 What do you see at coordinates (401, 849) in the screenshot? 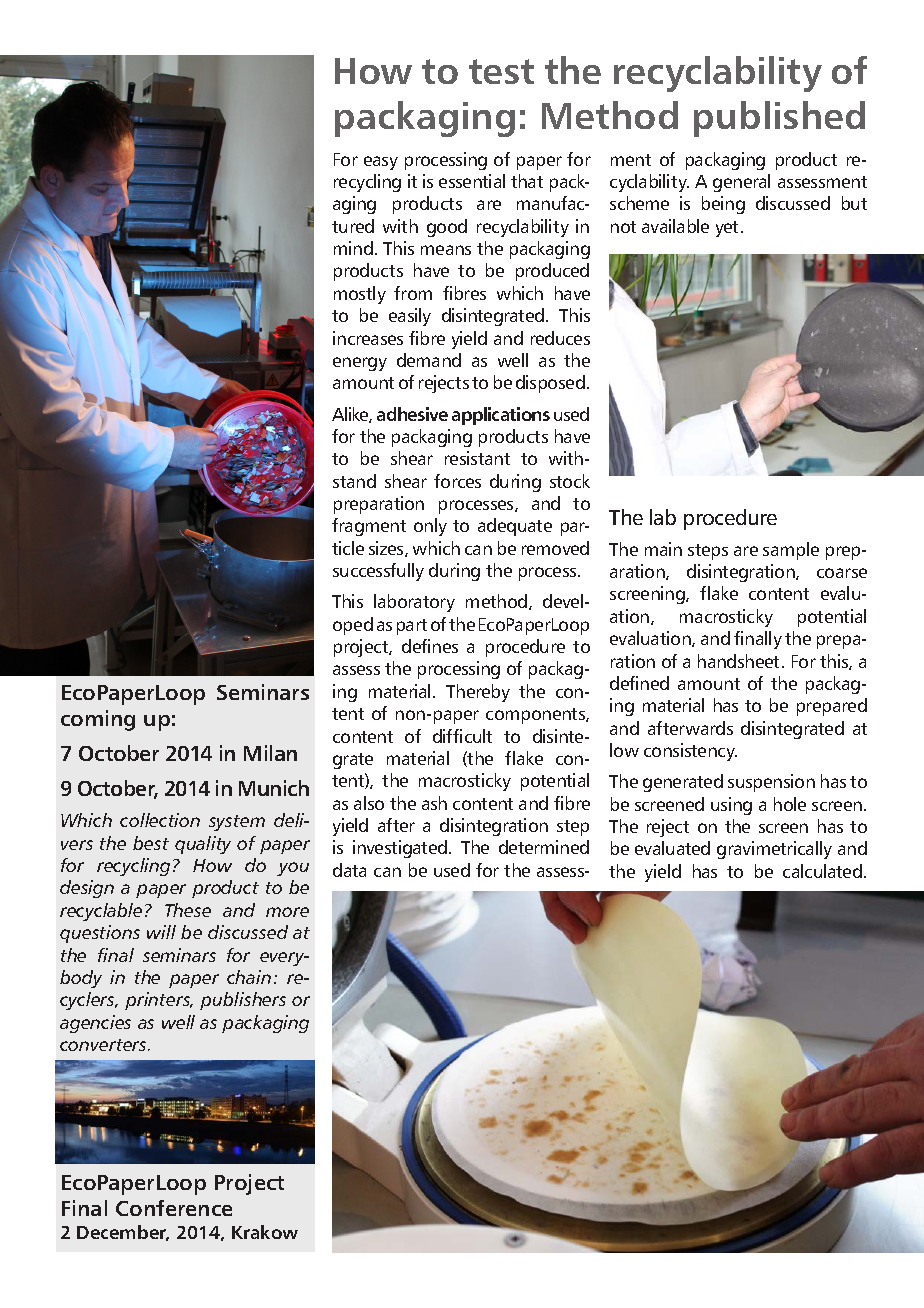
I see `investigated` at bounding box center [401, 849].
